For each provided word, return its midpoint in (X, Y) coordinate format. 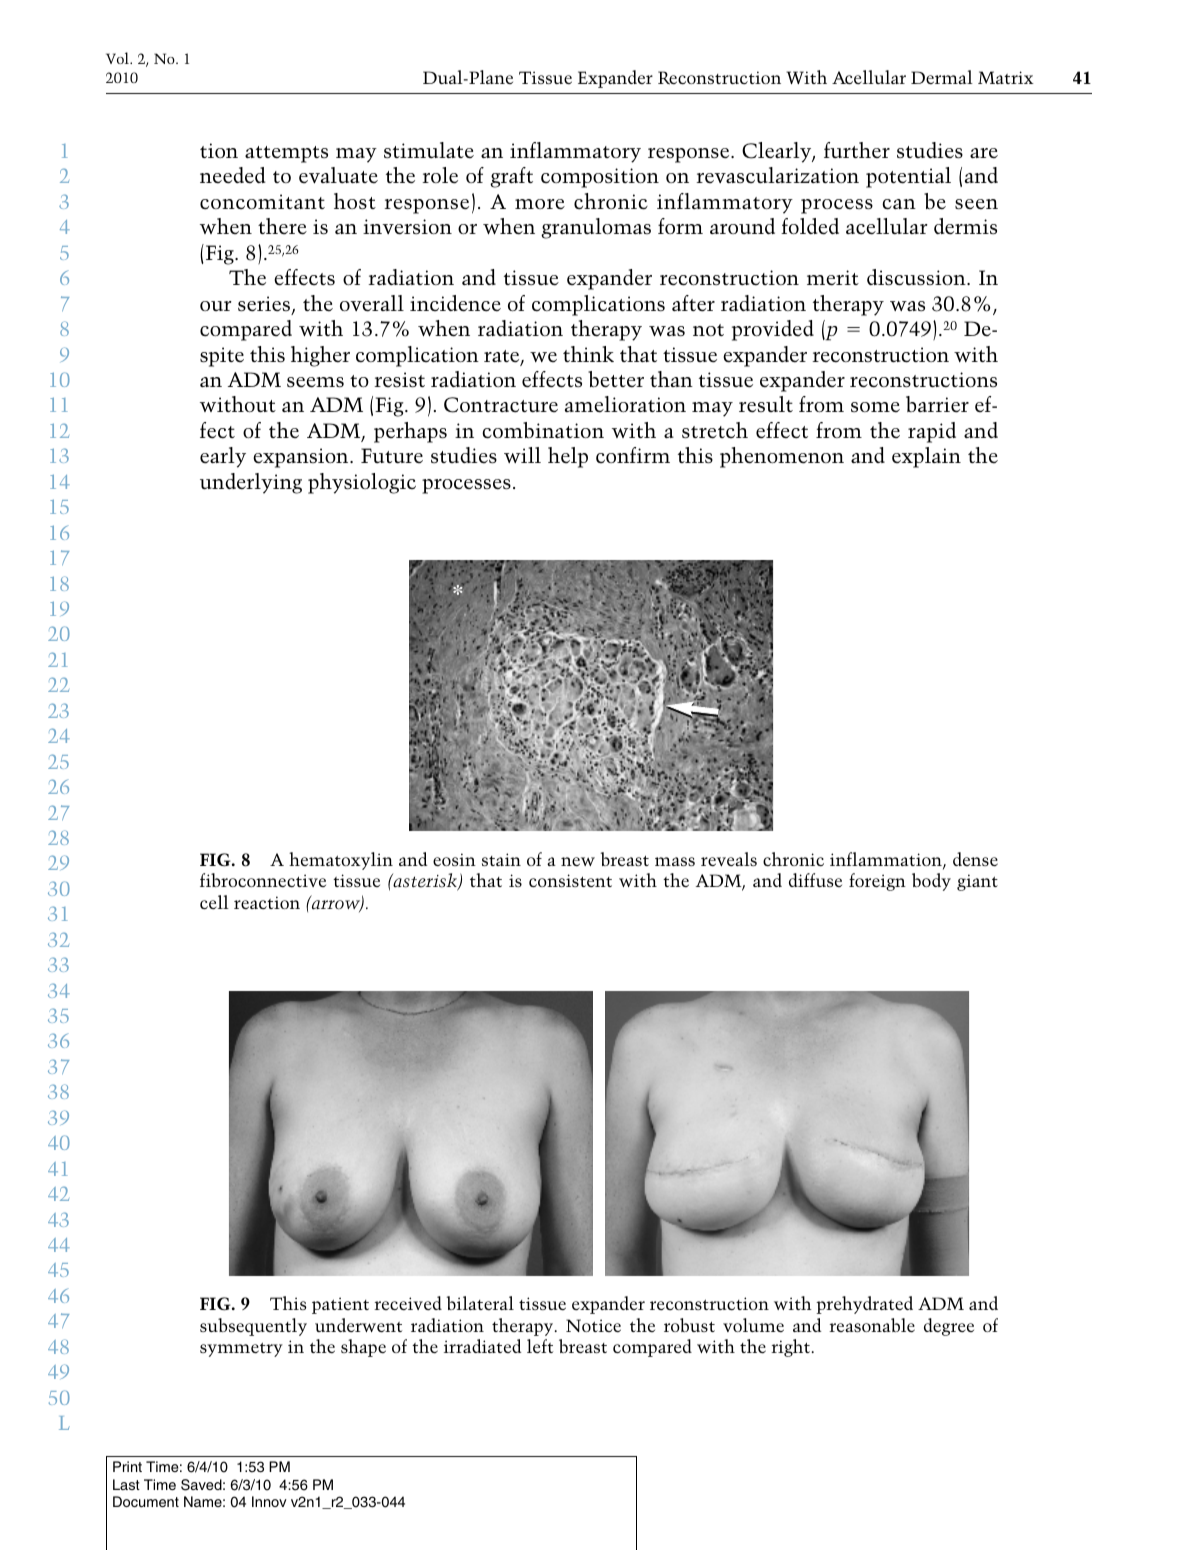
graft (511, 177)
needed (233, 175)
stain (501, 859)
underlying (251, 483)
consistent (570, 880)
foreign (877, 882)
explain (926, 457)
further (857, 150)
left (540, 1346)
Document (146, 1501)
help (568, 457)
